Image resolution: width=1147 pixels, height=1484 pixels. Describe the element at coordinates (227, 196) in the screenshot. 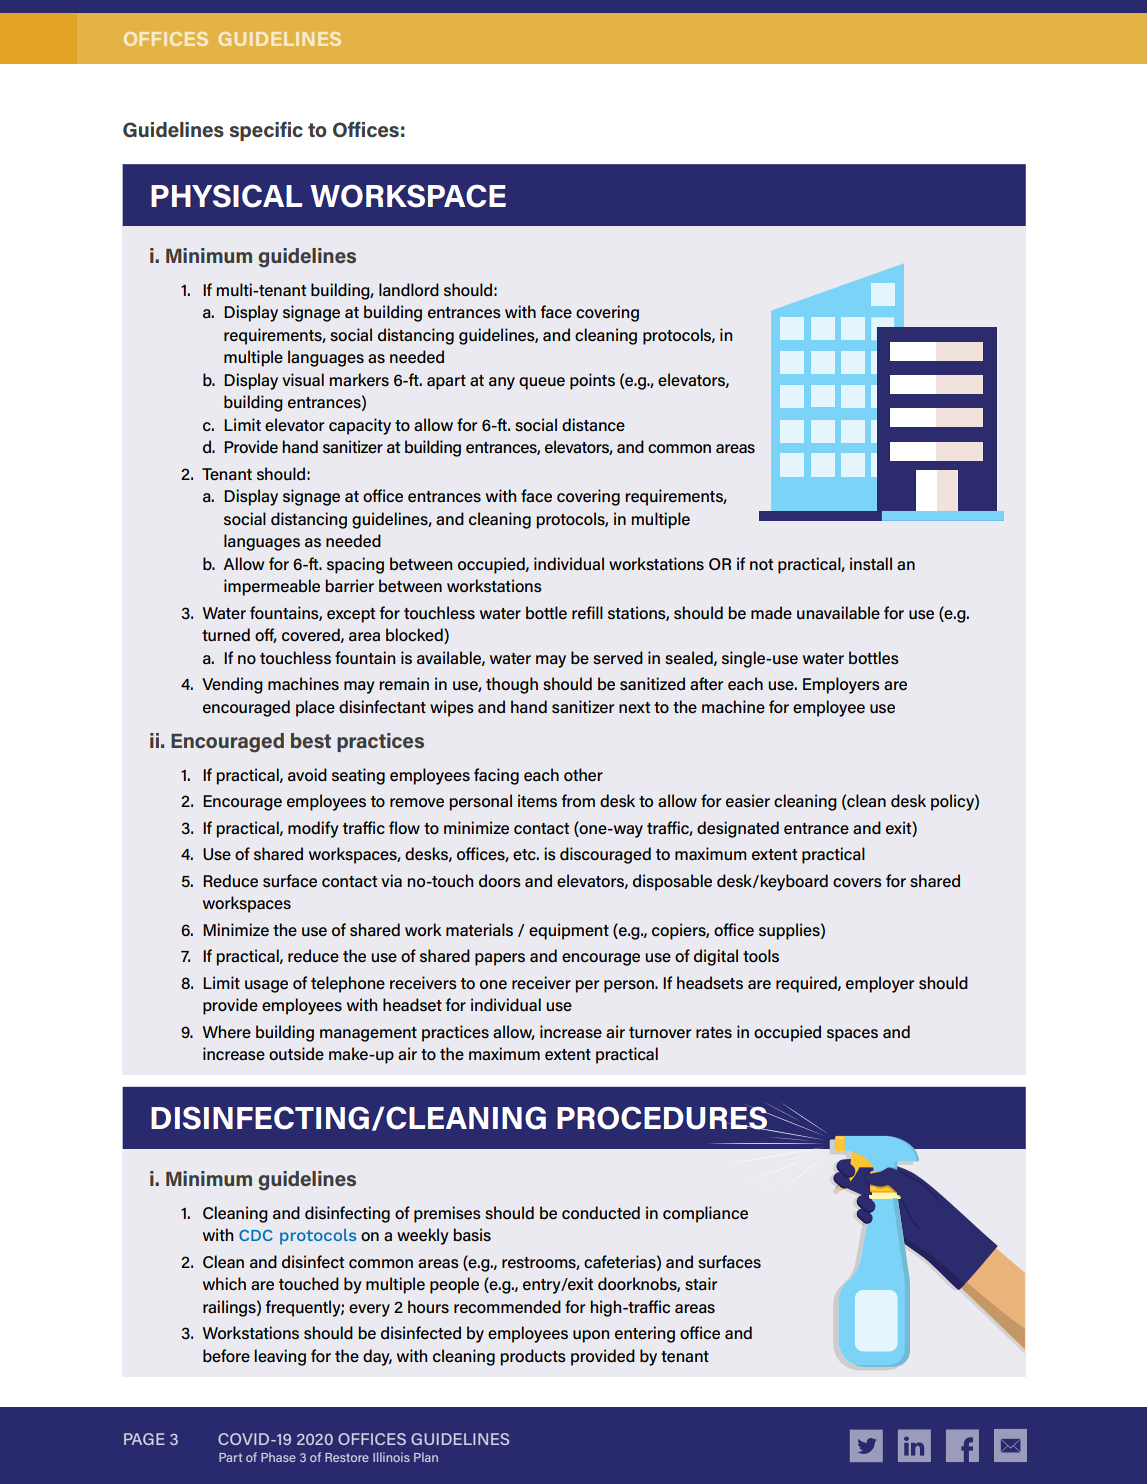

I see `PHYSICAL` at that location.
